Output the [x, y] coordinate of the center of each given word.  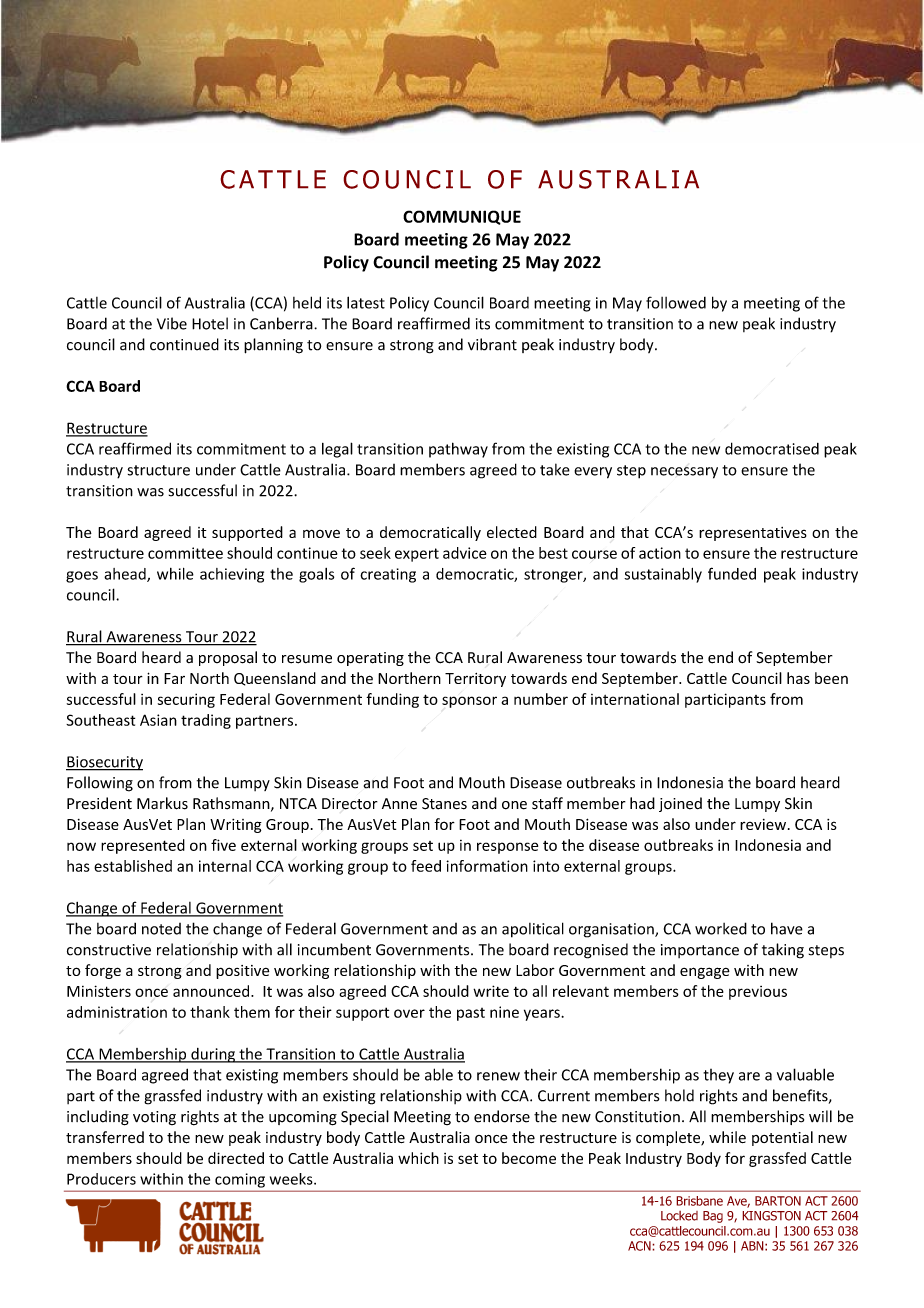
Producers [101, 1179]
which [418, 1158]
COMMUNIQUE [462, 217]
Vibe [172, 323]
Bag [713, 1217]
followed [676, 302]
